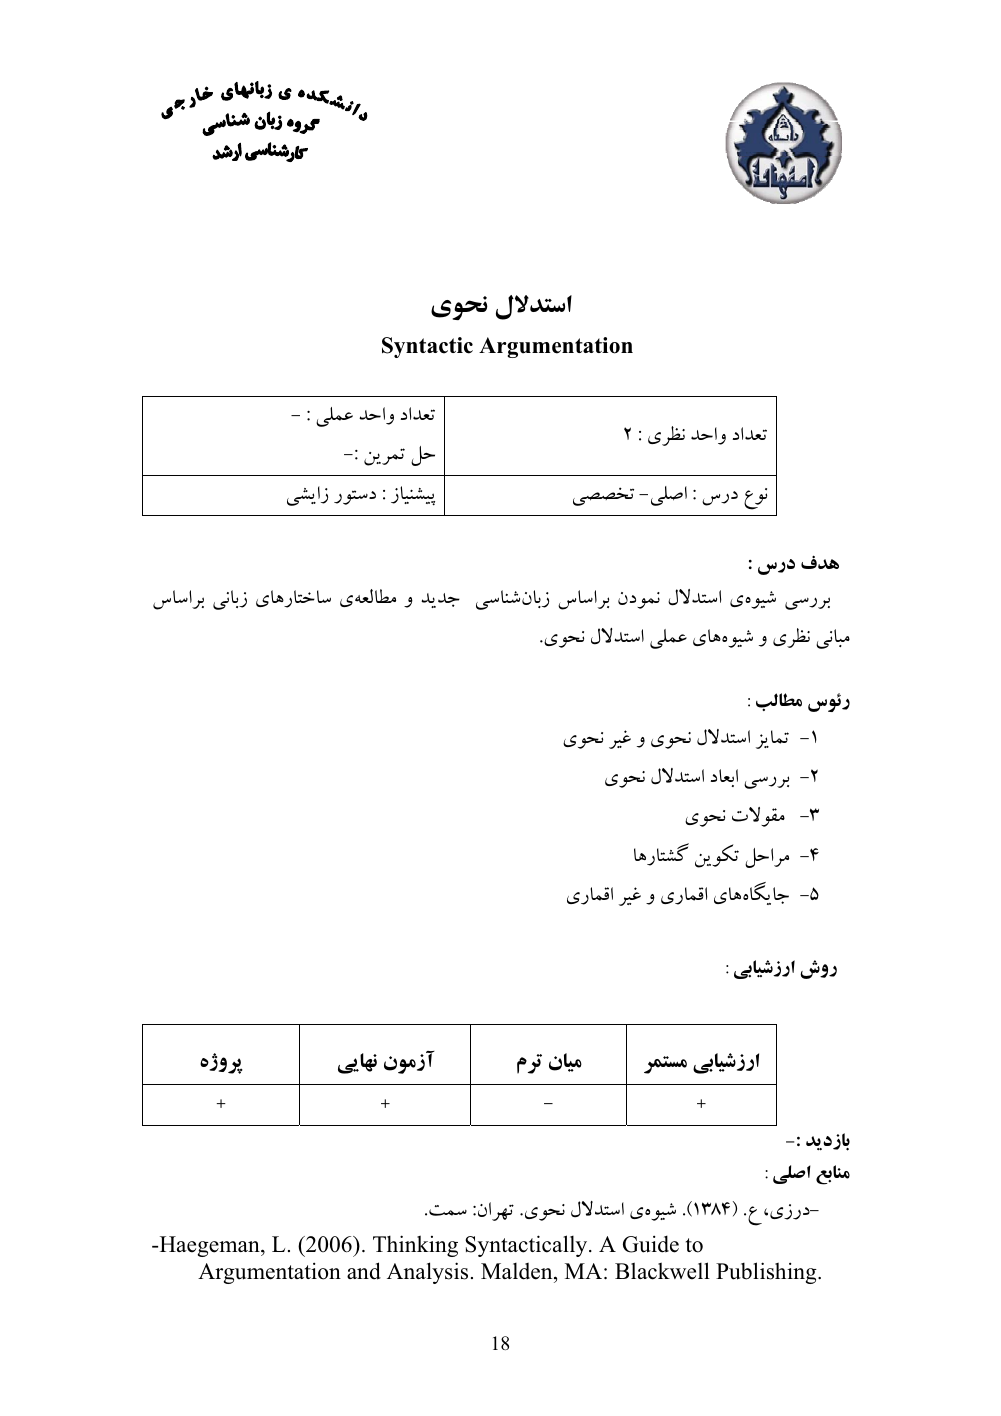  I want to click on Guide, so click(651, 1244).
